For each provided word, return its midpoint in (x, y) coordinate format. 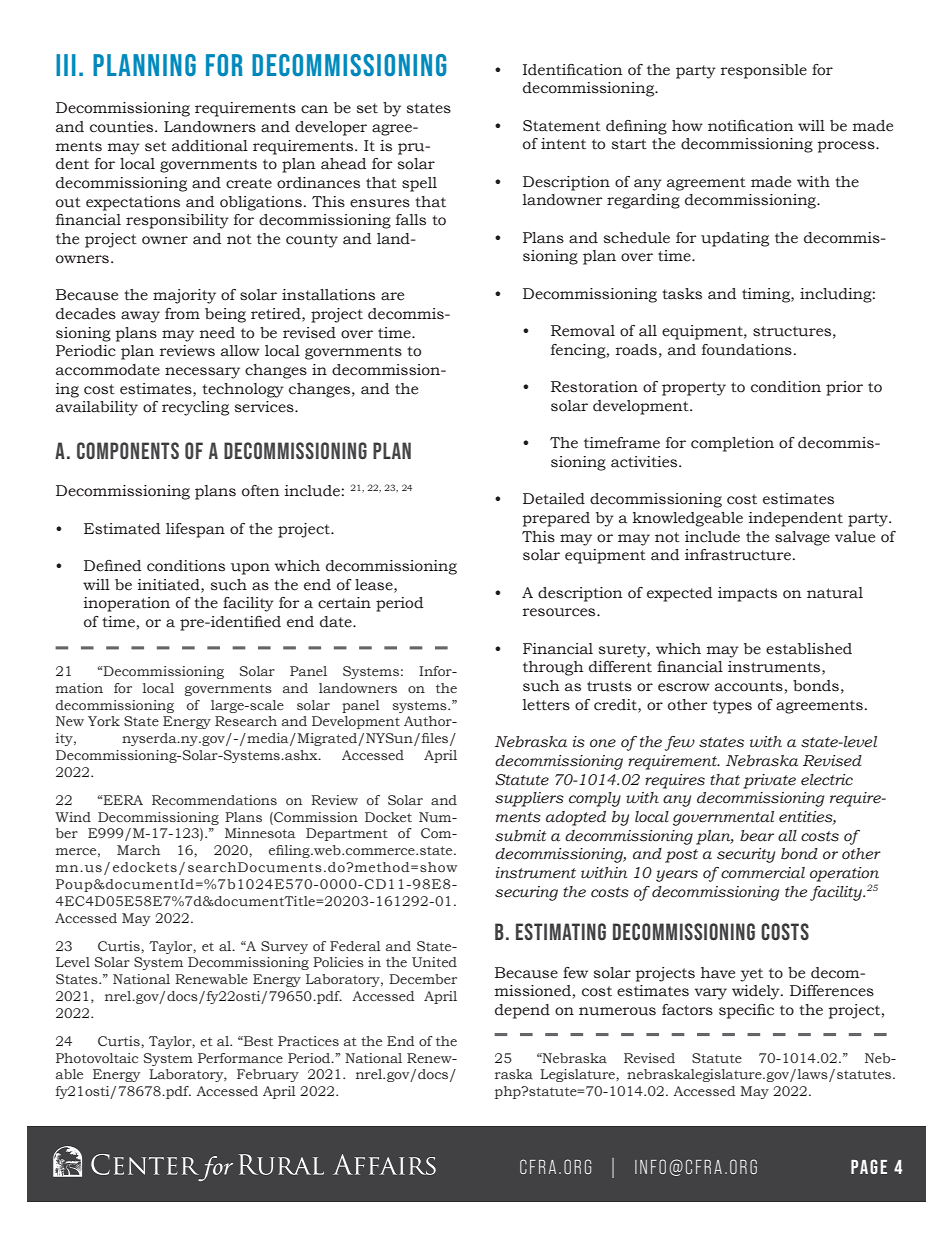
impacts (747, 594)
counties (123, 127)
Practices (308, 1041)
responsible (764, 71)
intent (563, 144)
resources (560, 612)
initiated (170, 585)
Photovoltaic (97, 1058)
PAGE (869, 1166)
